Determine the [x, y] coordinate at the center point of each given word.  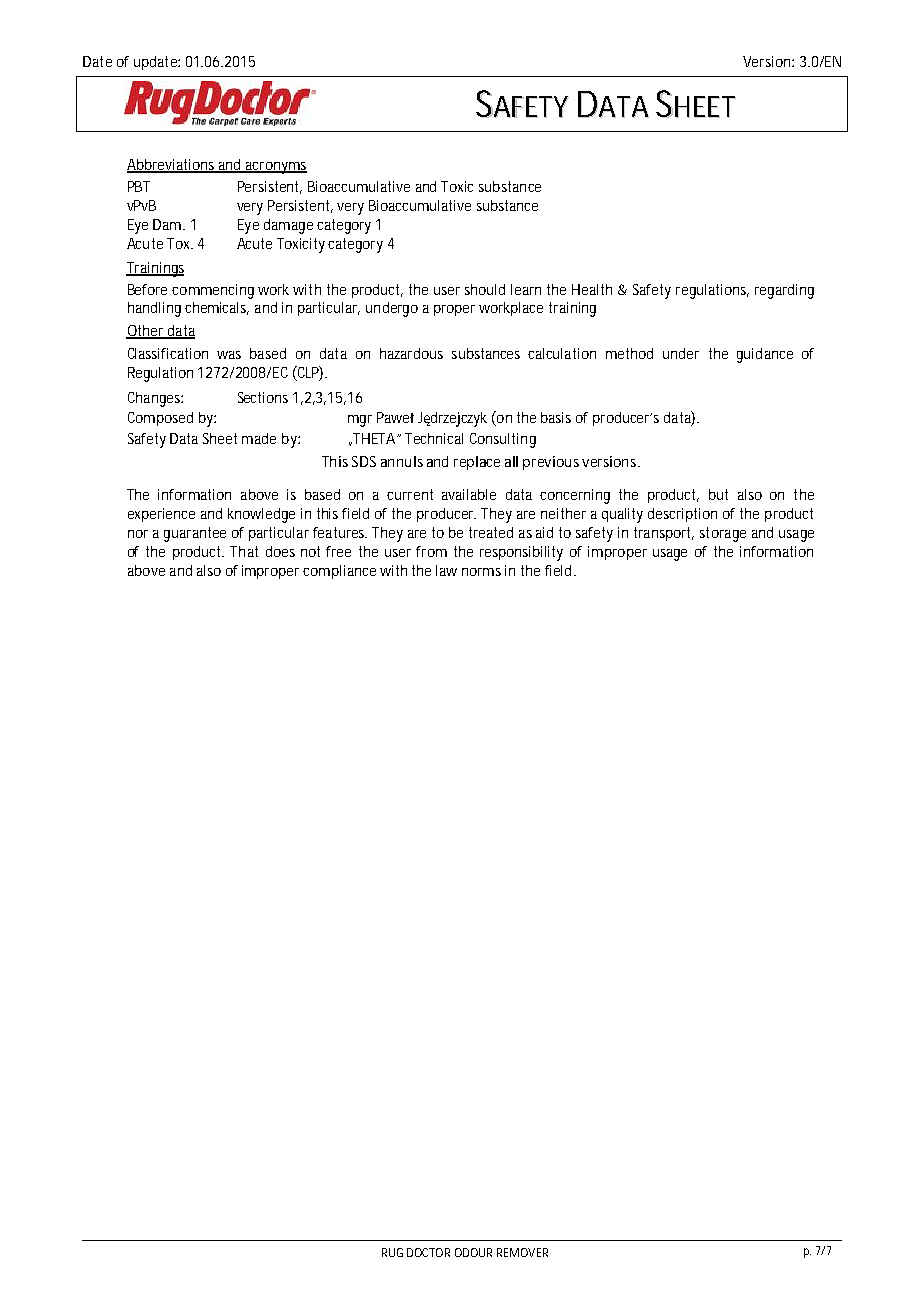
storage [723, 534]
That [244, 551]
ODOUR [473, 1252]
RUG [392, 1252]
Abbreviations [172, 166]
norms [481, 572]
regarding [784, 291]
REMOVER [522, 1252]
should [485, 289]
